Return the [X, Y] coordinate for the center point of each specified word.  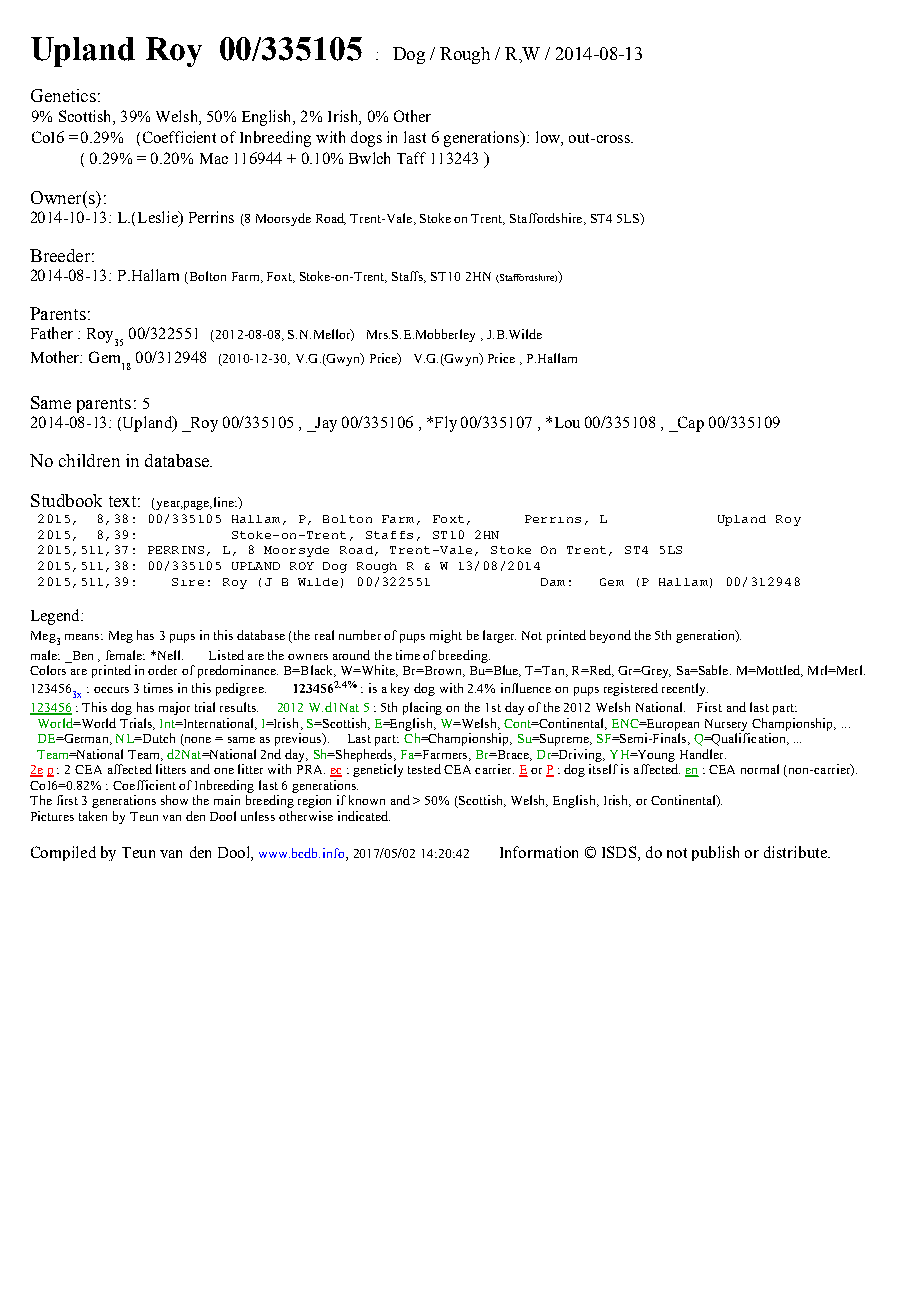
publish [715, 853]
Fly [444, 424]
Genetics [63, 95]
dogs [366, 139]
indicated [364, 816]
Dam [553, 582]
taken [93, 816]
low [549, 138]
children [89, 460]
